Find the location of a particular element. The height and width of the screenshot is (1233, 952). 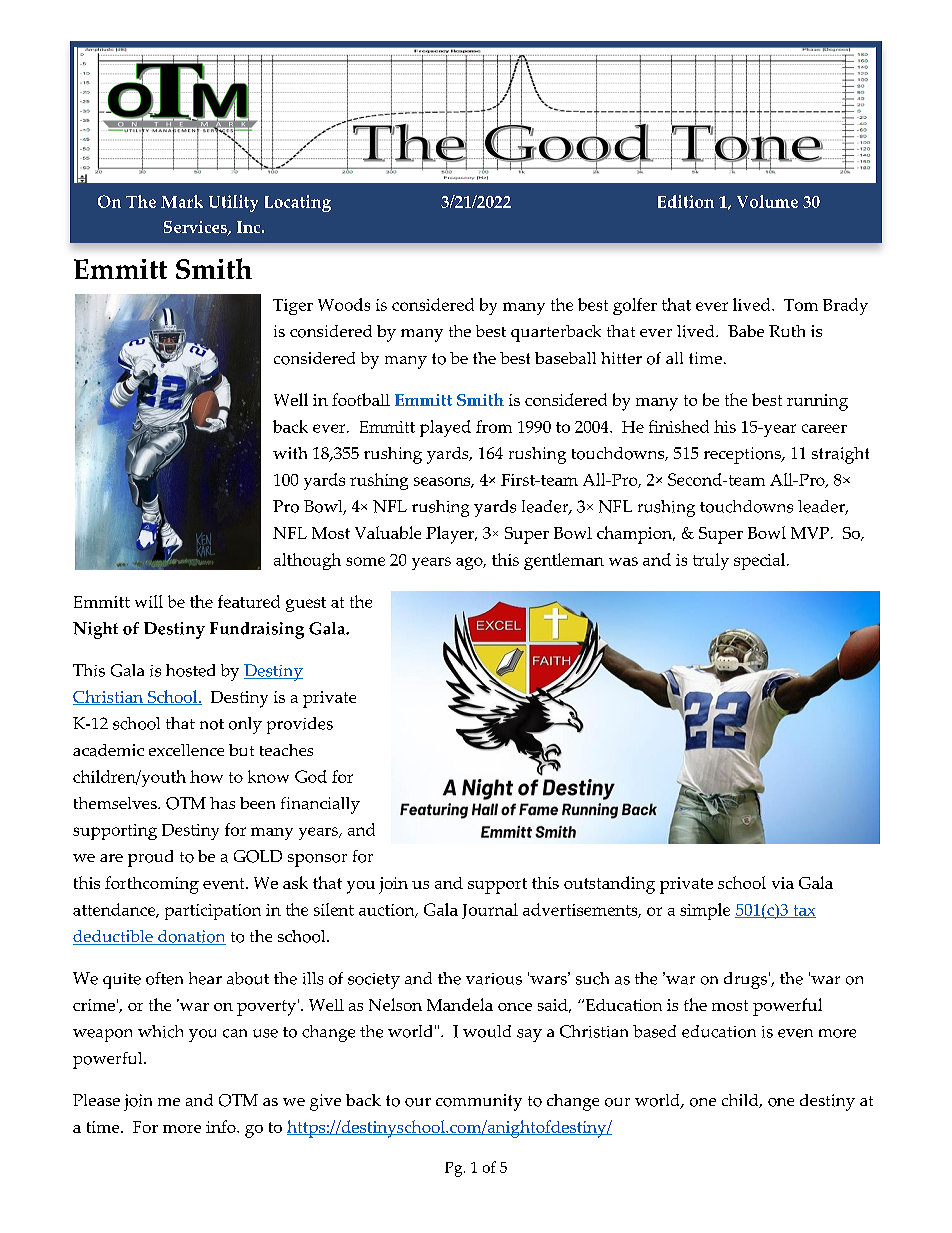

will is located at coordinates (149, 601).
